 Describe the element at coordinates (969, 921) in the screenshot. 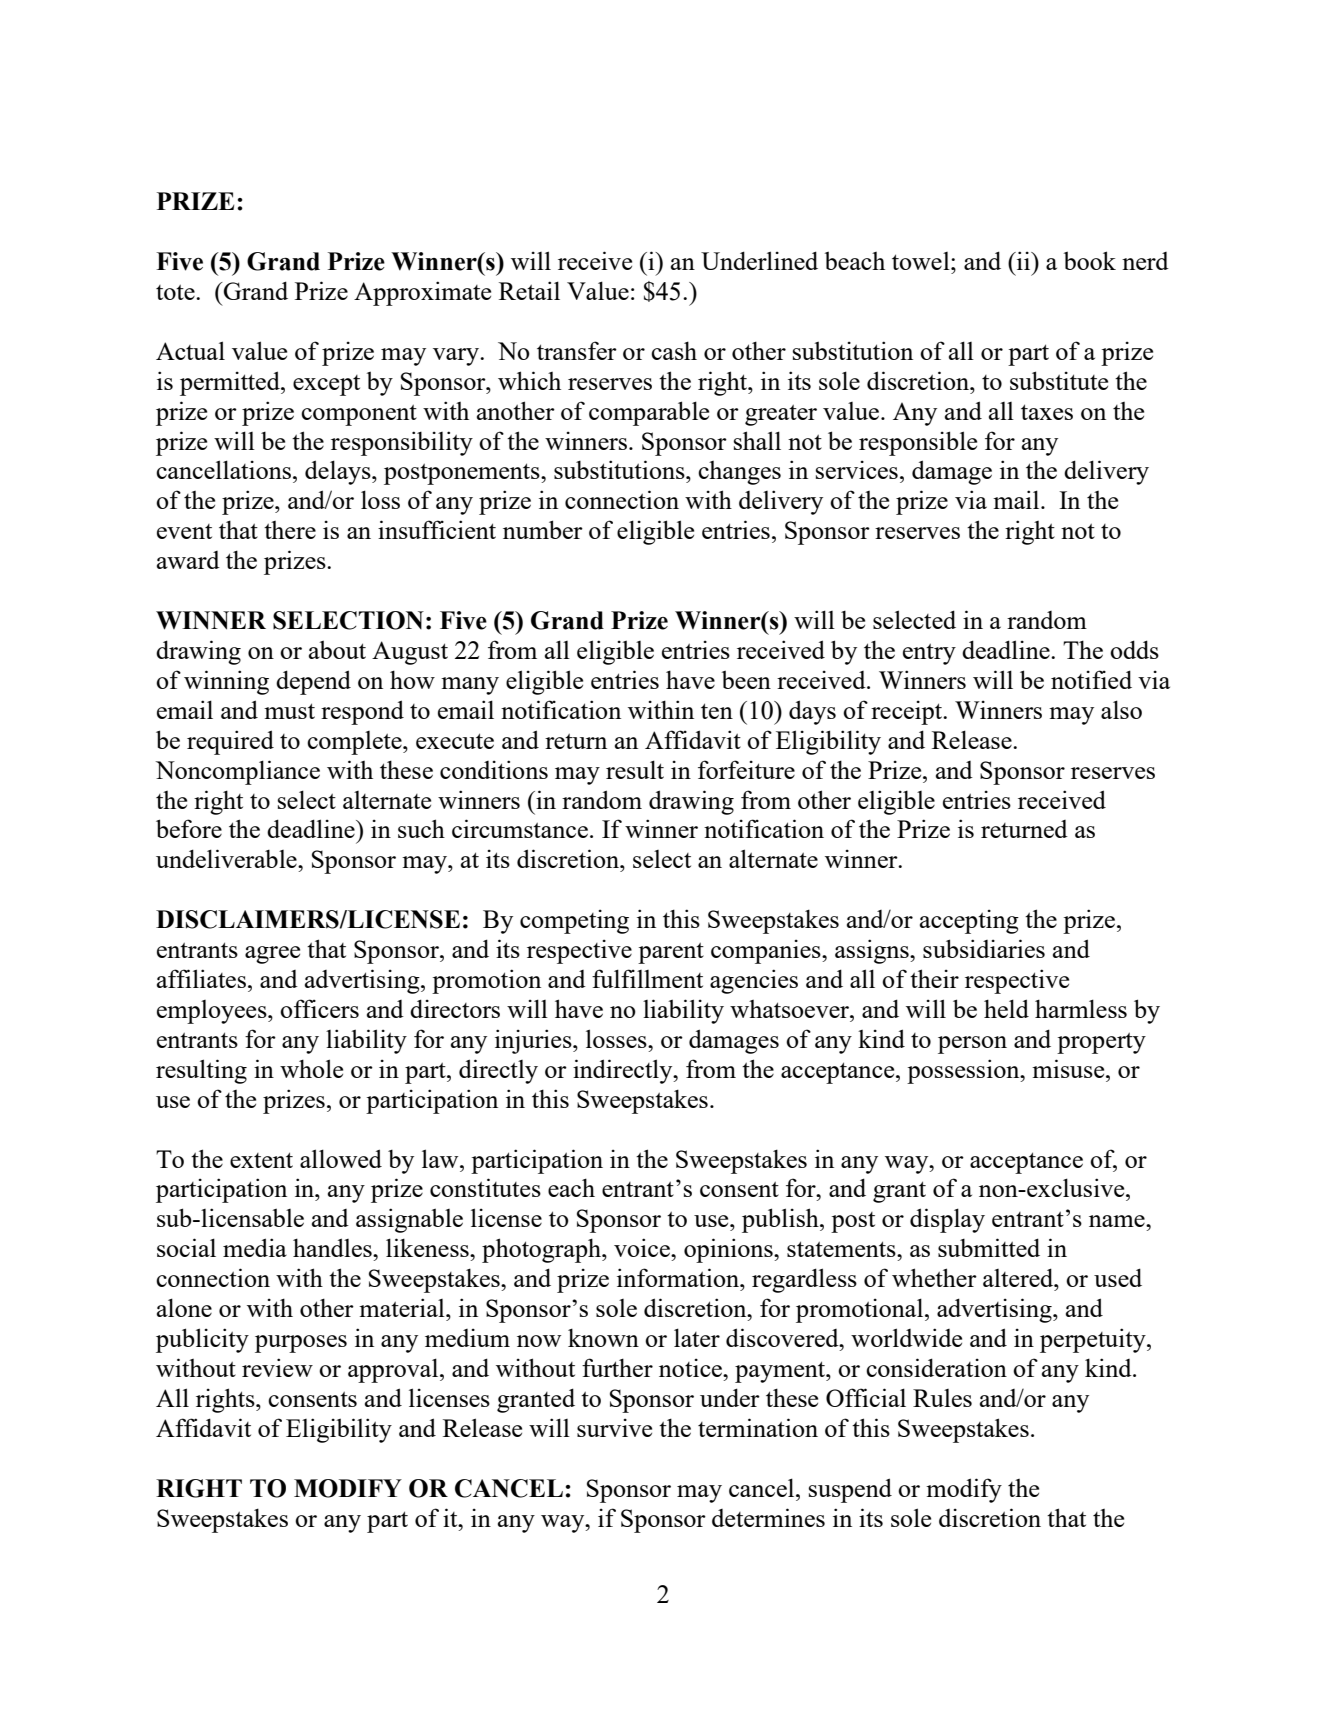

I see `accepting` at that location.
